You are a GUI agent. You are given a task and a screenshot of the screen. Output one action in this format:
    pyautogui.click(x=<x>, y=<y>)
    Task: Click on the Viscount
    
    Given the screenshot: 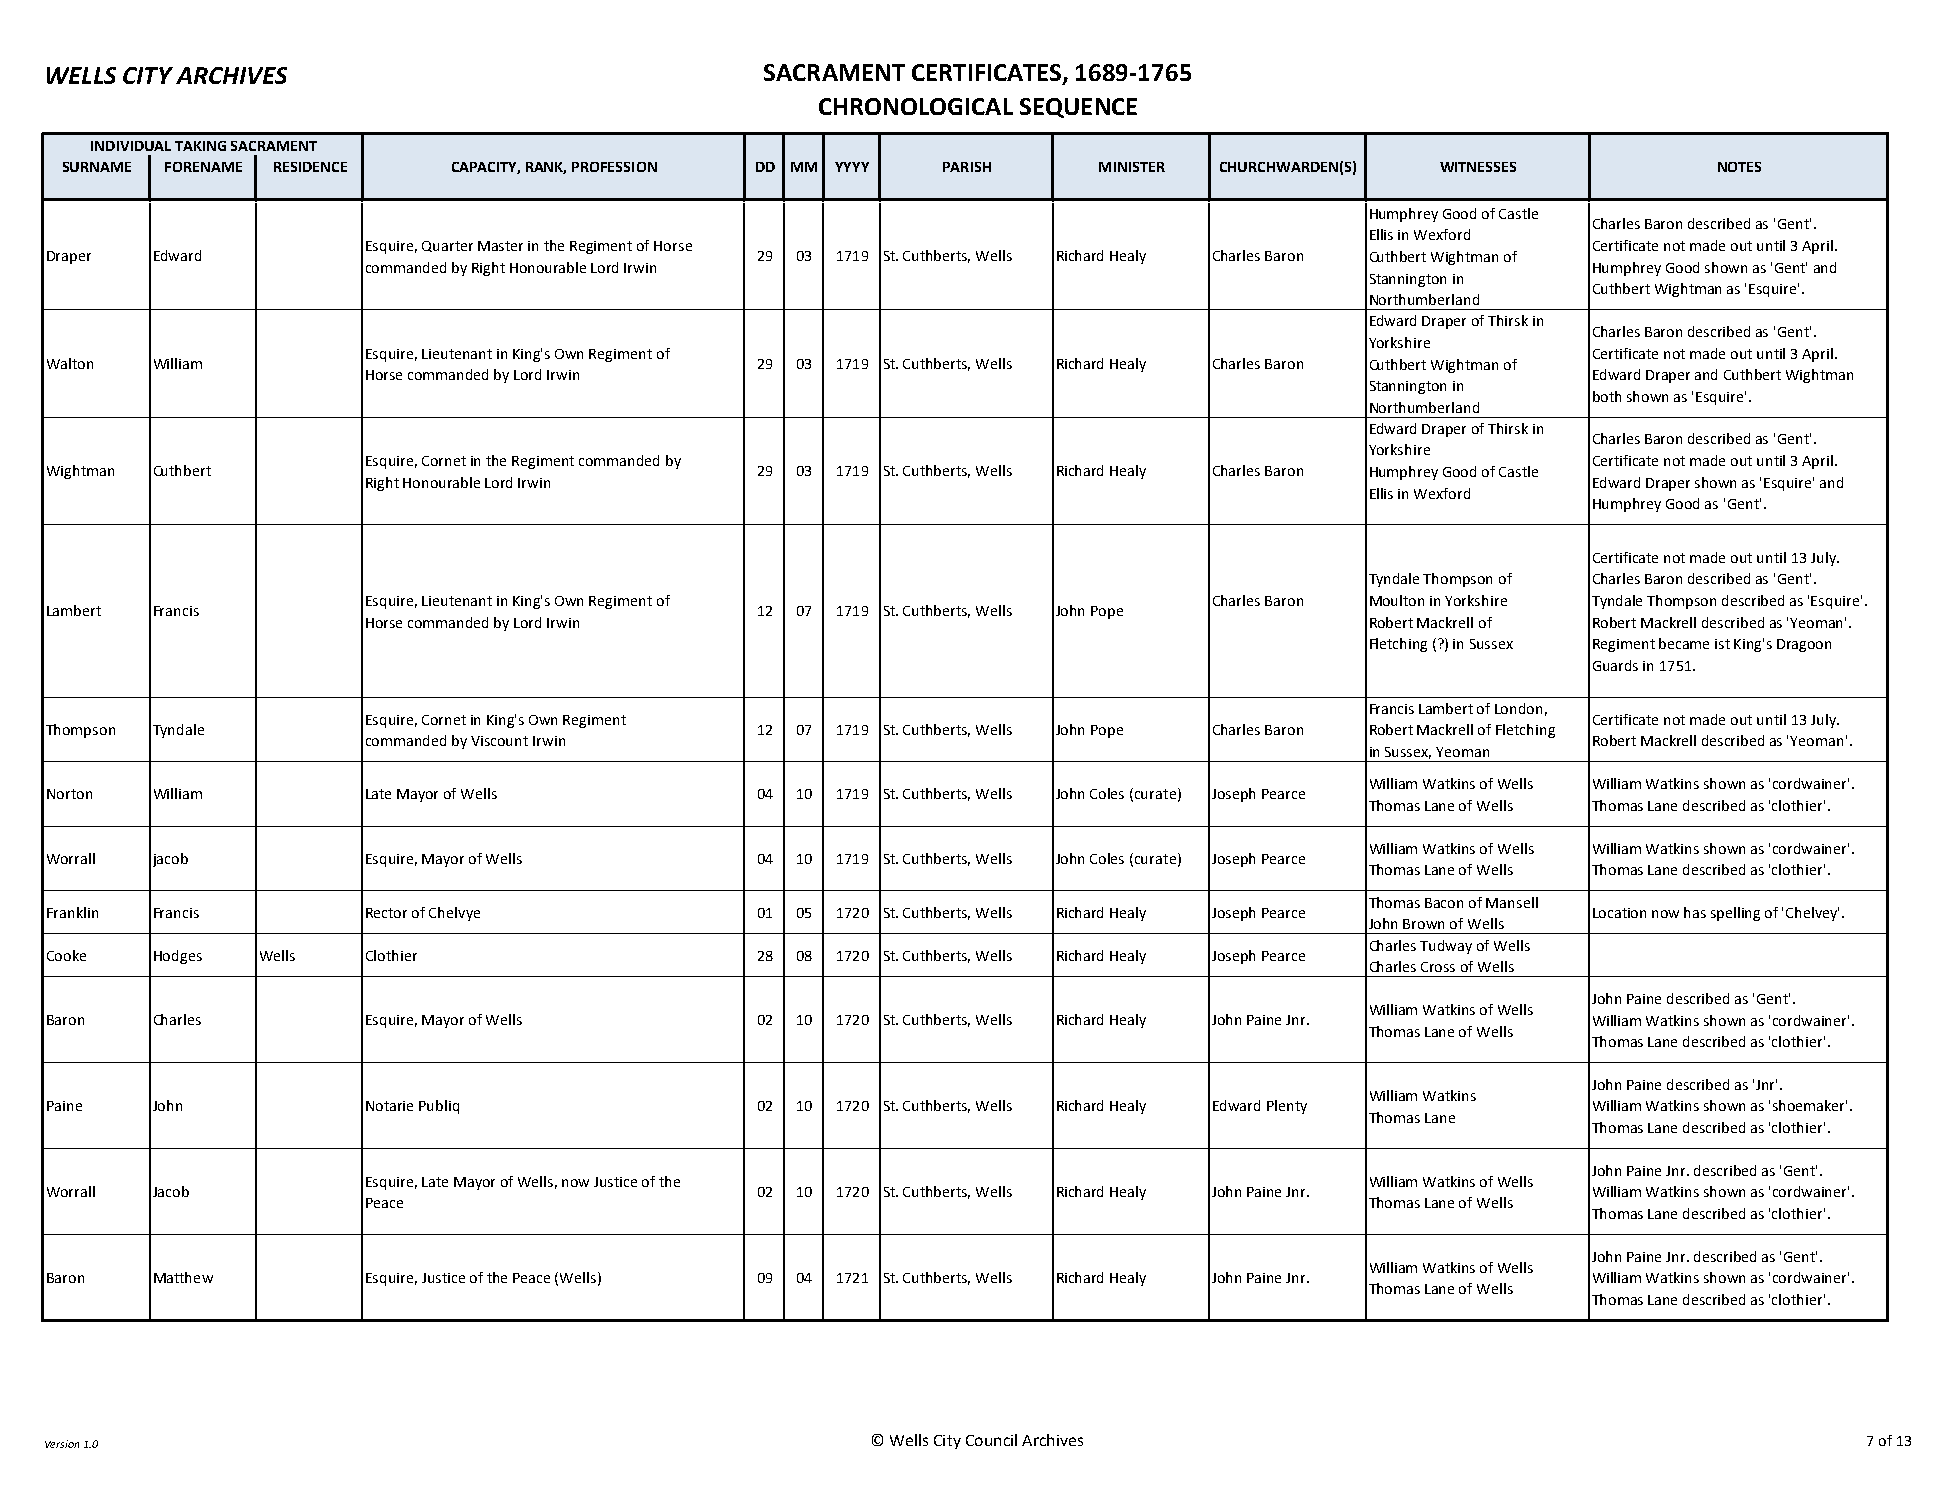 What is the action you would take?
    pyautogui.click(x=499, y=741)
